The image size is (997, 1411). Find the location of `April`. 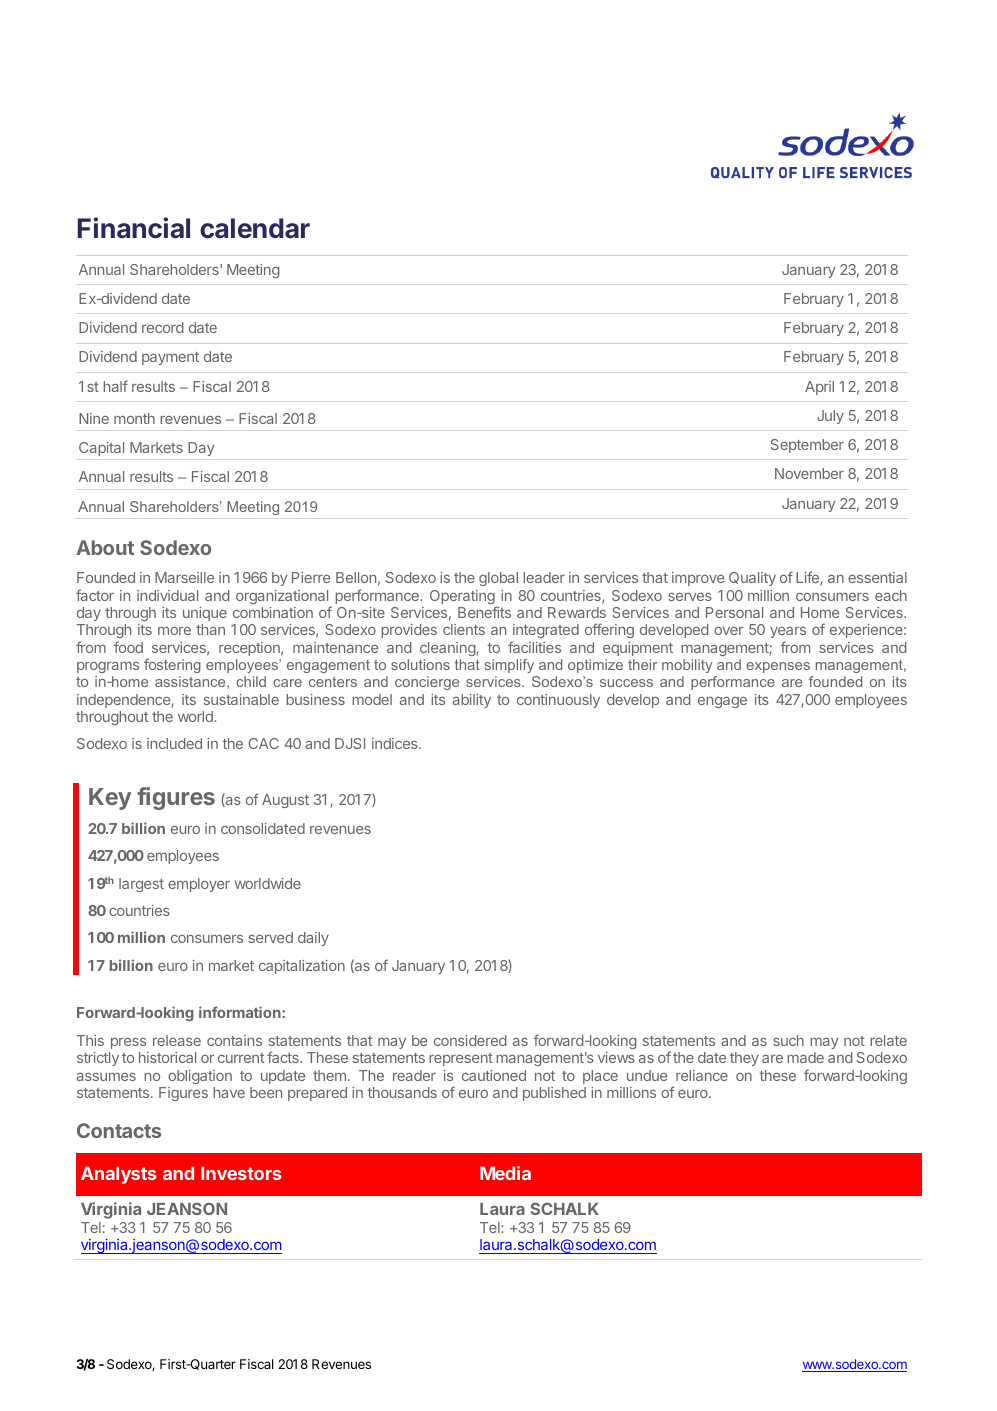

April is located at coordinates (819, 388).
